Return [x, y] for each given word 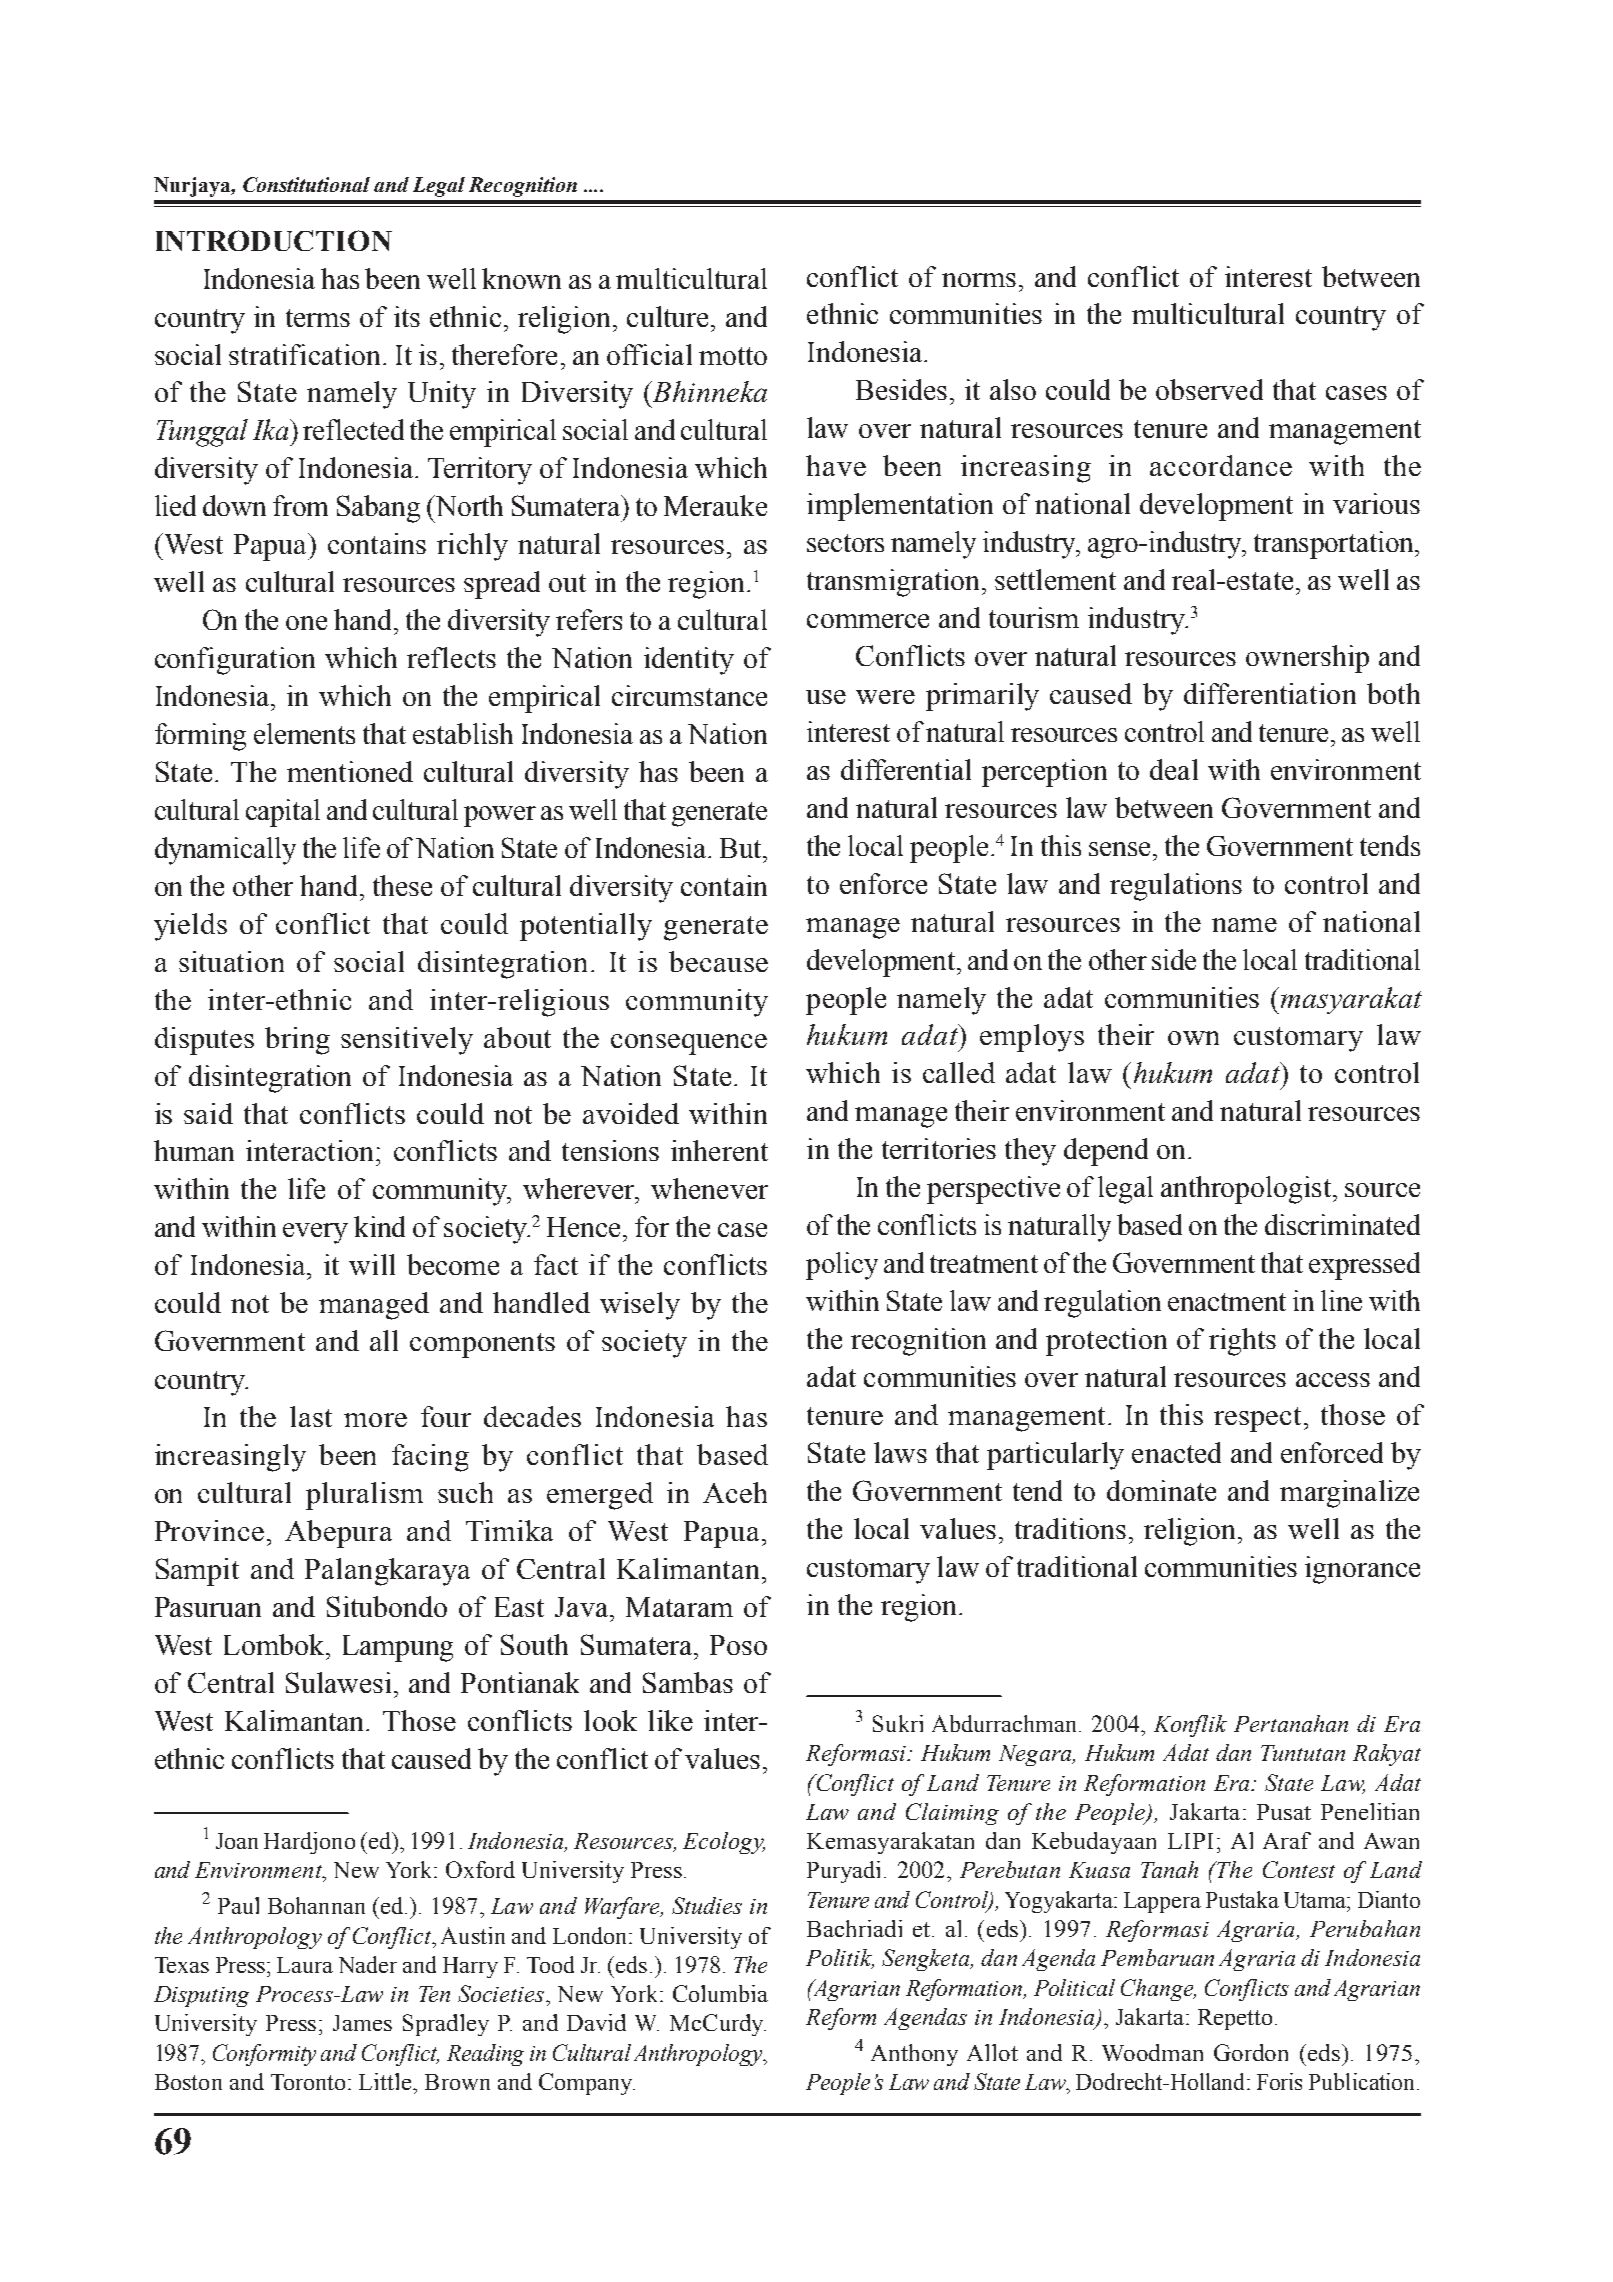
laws [900, 1452]
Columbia [720, 1993]
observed [1209, 389]
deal [1174, 769]
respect [1259, 1419]
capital [283, 813]
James [362, 2023]
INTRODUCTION [274, 240]
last [311, 1416]
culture [667, 316]
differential [906, 769]
